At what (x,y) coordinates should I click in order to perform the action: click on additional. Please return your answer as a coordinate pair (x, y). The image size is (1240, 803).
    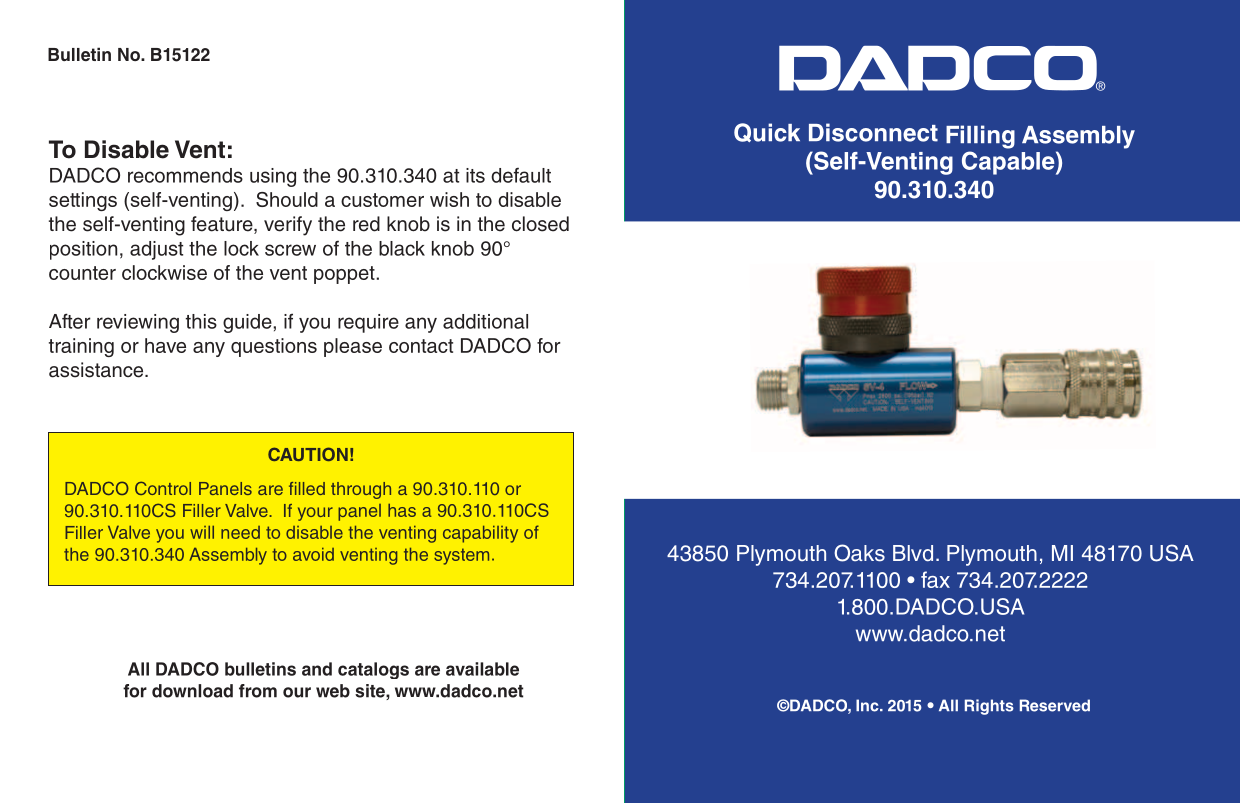
    Looking at the image, I should click on (485, 321).
